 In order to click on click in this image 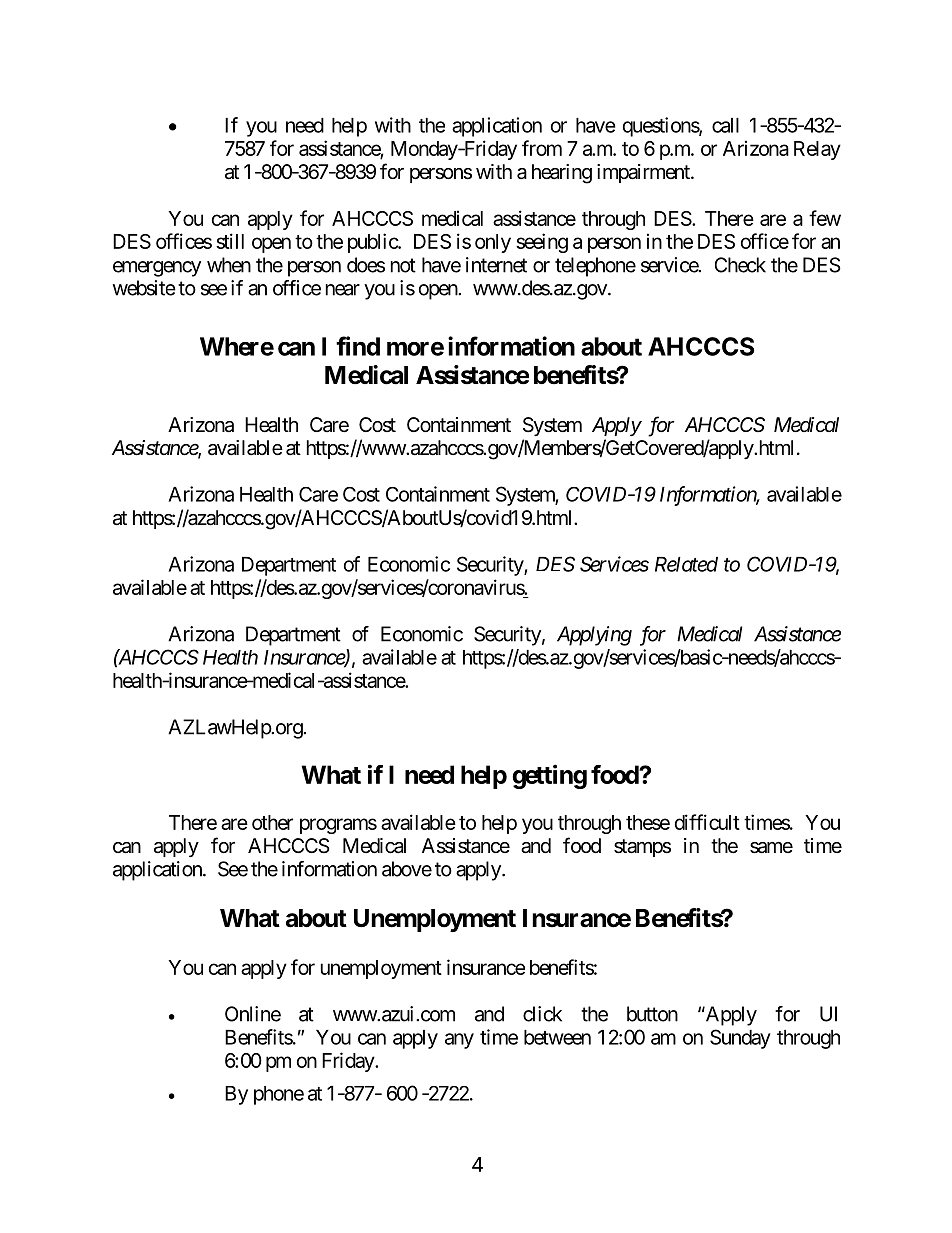, I will do `click(542, 1014)`.
